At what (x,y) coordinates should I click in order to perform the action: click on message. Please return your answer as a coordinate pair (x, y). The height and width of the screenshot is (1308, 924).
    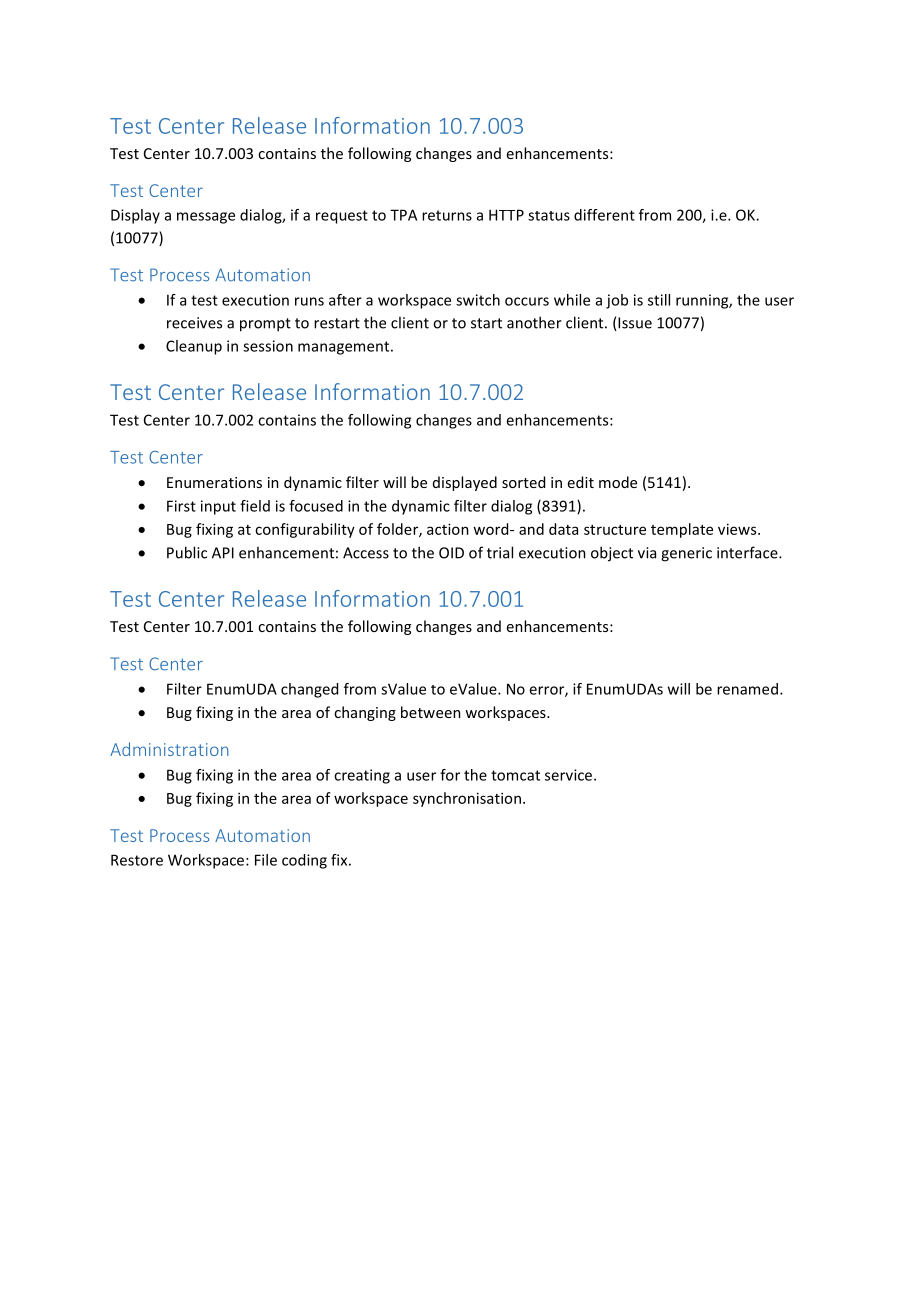
    Looking at the image, I should click on (206, 218).
